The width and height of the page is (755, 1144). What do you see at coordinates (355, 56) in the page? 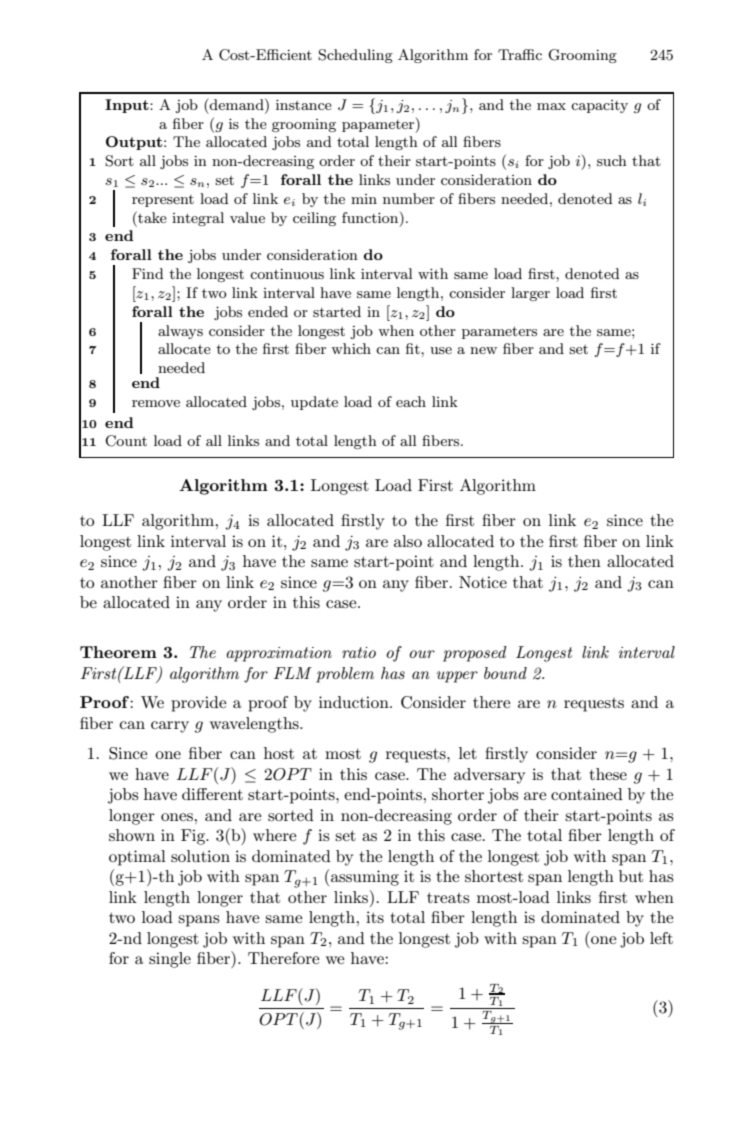
I see `Scheduling` at bounding box center [355, 56].
